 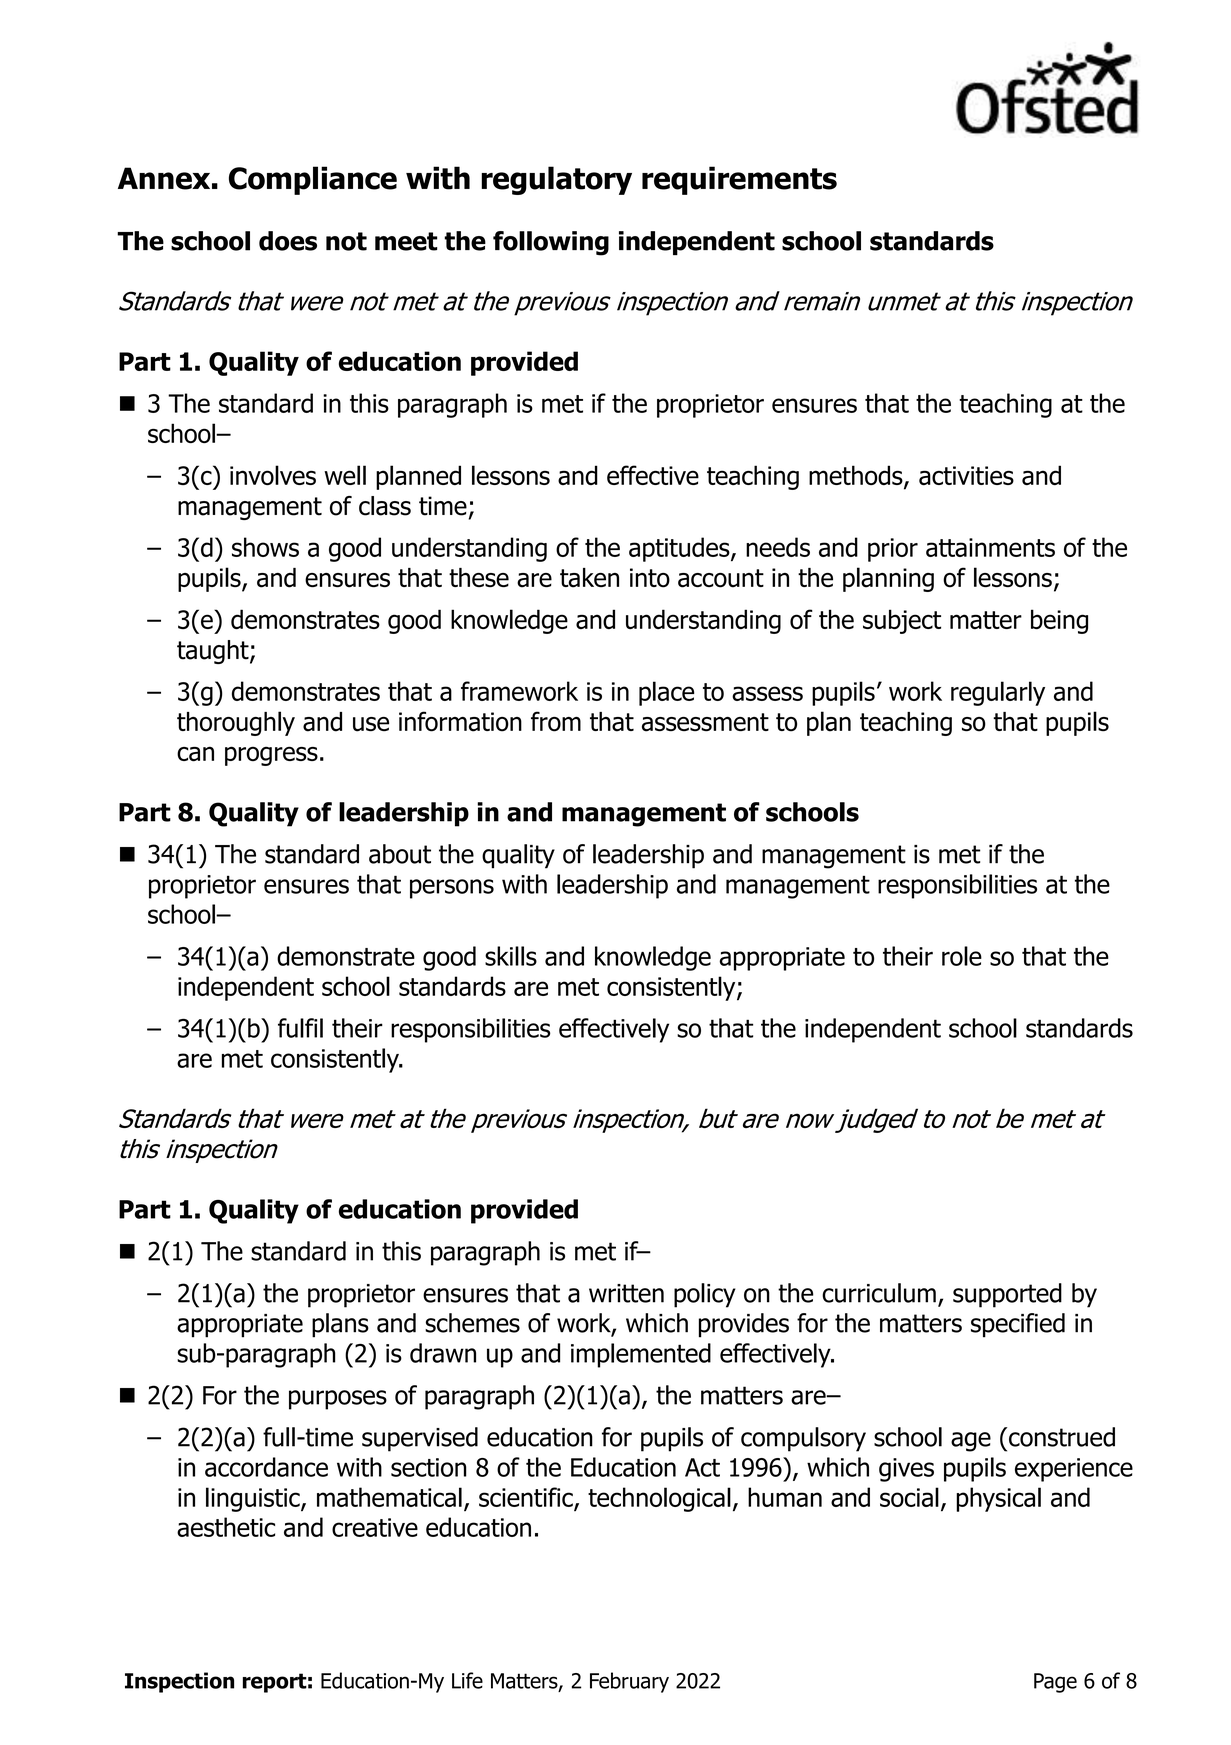 What do you see at coordinates (375, 1527) in the screenshot?
I see `creative` at bounding box center [375, 1527].
